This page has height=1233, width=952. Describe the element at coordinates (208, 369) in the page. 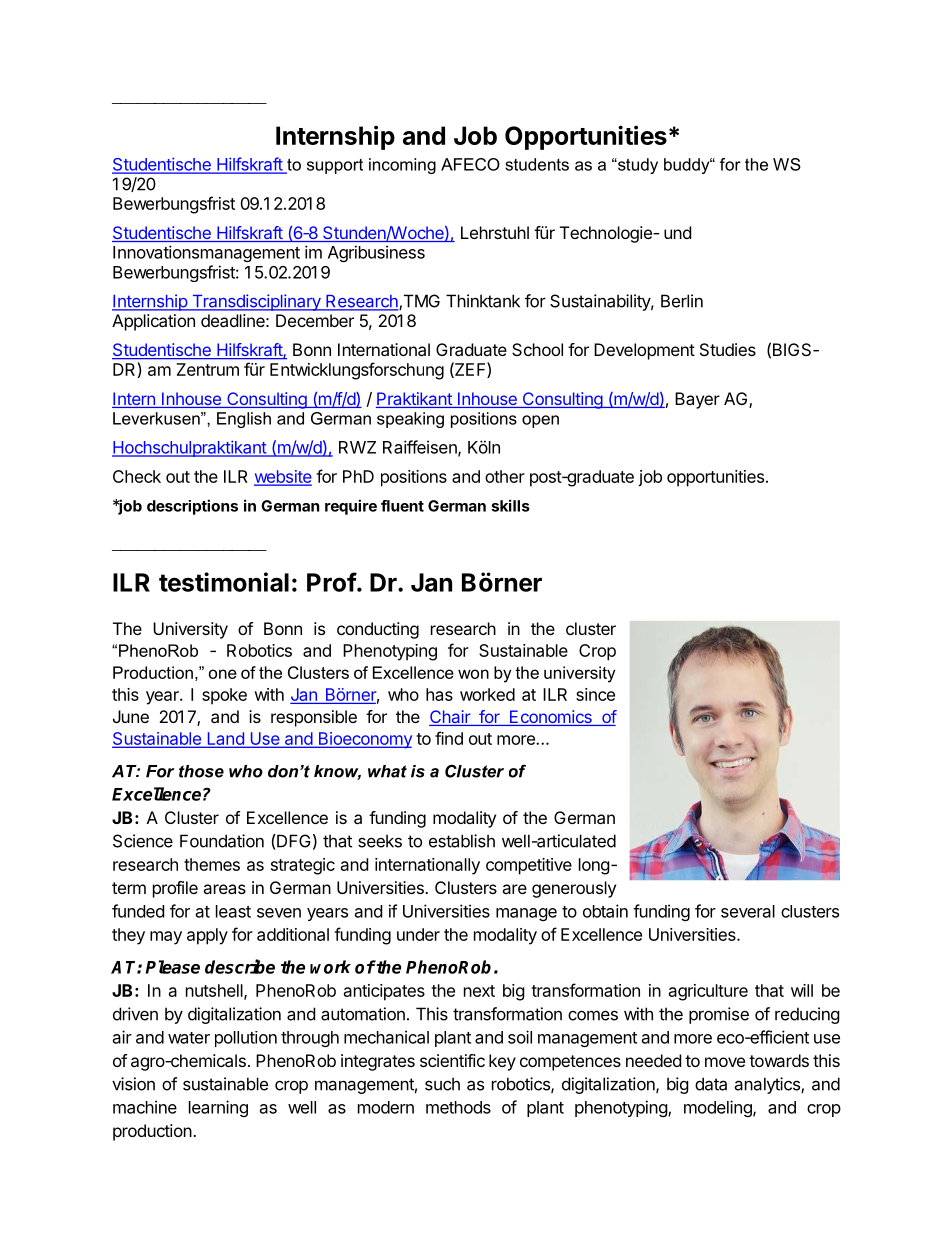

I see `Zentrum` at that location.
